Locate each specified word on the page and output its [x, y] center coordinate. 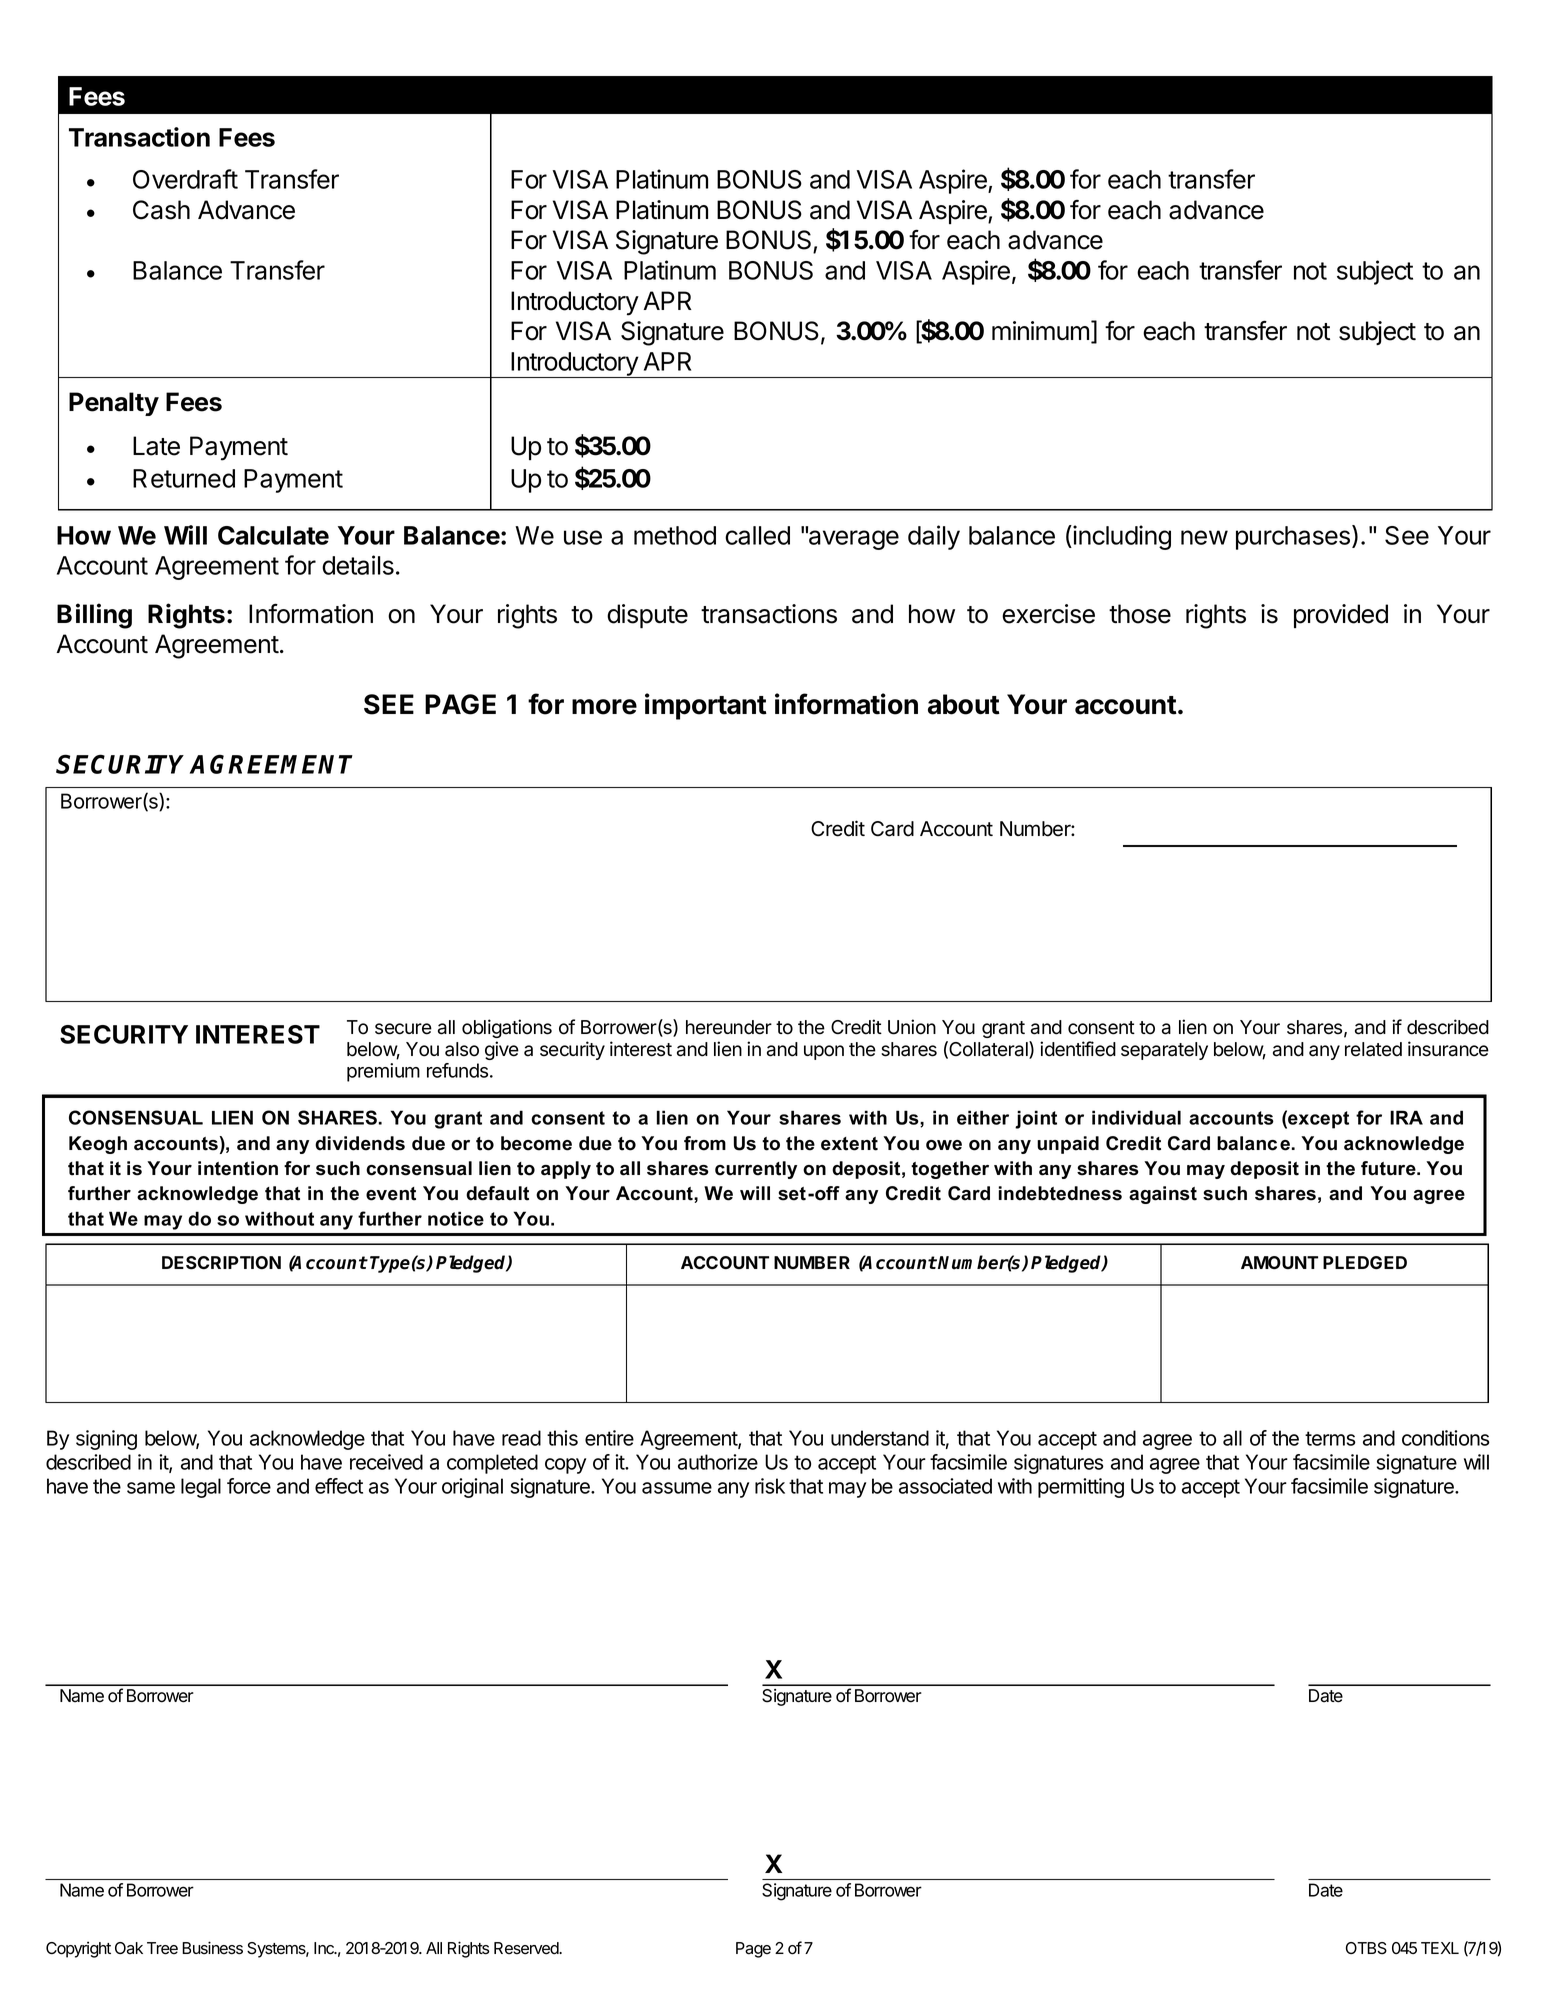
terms [1330, 1438]
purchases [1294, 537]
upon [824, 1052]
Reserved [527, 1948]
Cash [161, 210]
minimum [1040, 330]
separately [1164, 1051]
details [358, 565]
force [249, 1486]
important [706, 706]
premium [383, 1072]
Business [212, 1948]
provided [1341, 616]
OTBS [1366, 1948]
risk [770, 1486]
